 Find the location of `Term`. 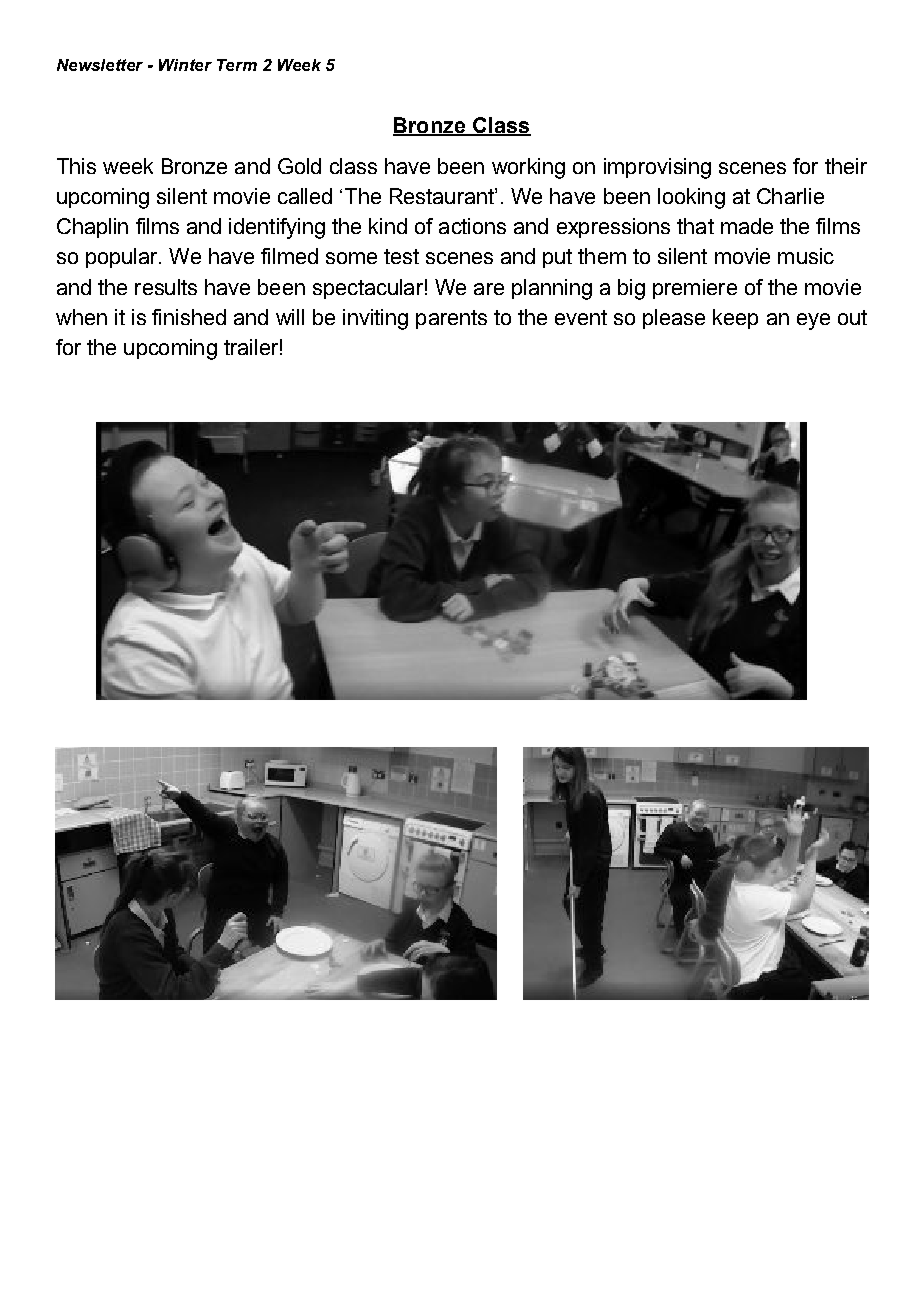

Term is located at coordinates (237, 65).
